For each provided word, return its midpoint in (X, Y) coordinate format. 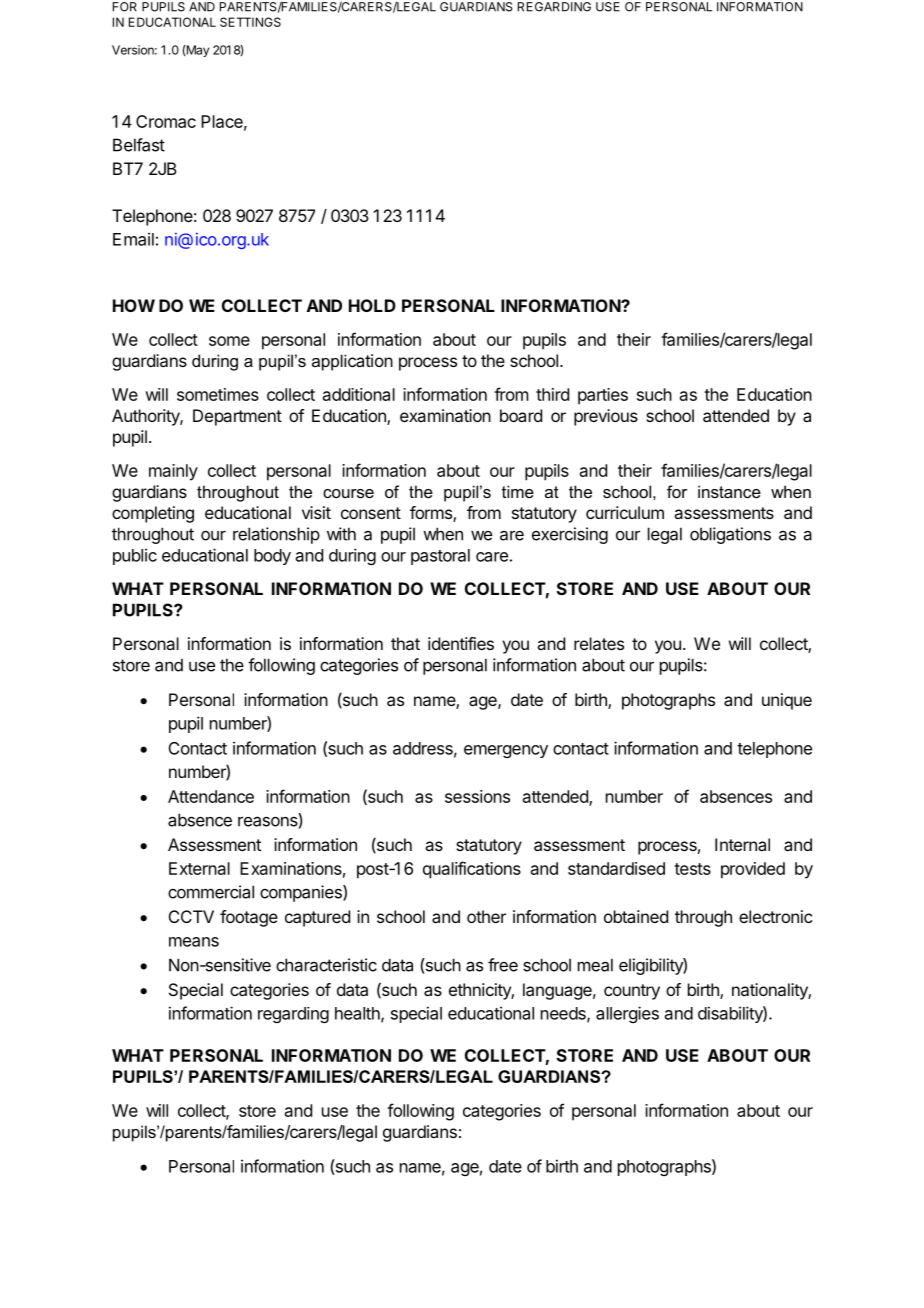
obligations (730, 535)
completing (153, 514)
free (503, 965)
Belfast (139, 145)
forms (432, 514)
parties (603, 396)
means (194, 942)
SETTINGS (250, 22)
